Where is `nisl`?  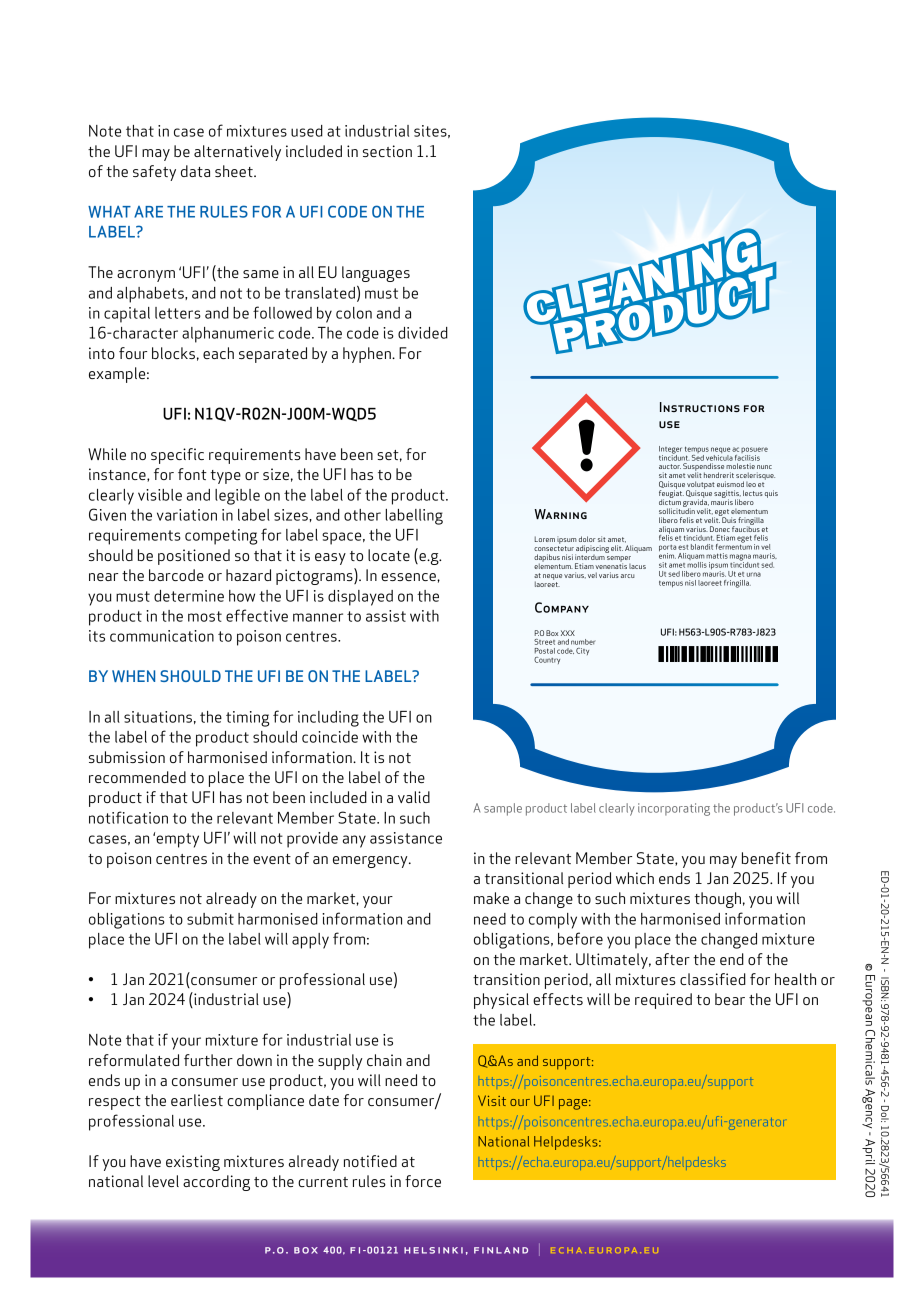 nisl is located at coordinates (690, 583).
